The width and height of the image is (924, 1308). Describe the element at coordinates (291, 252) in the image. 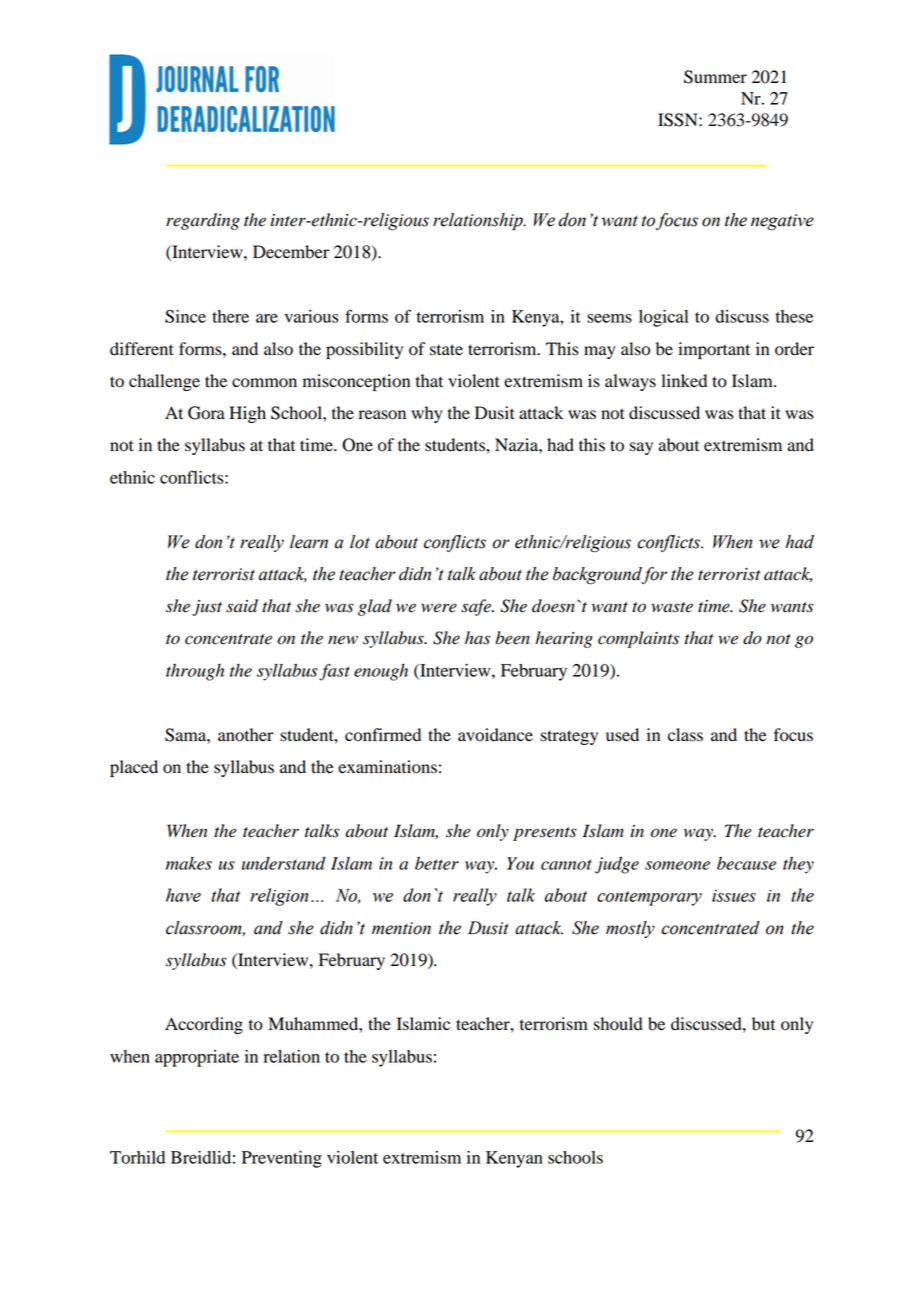

I see `December` at that location.
